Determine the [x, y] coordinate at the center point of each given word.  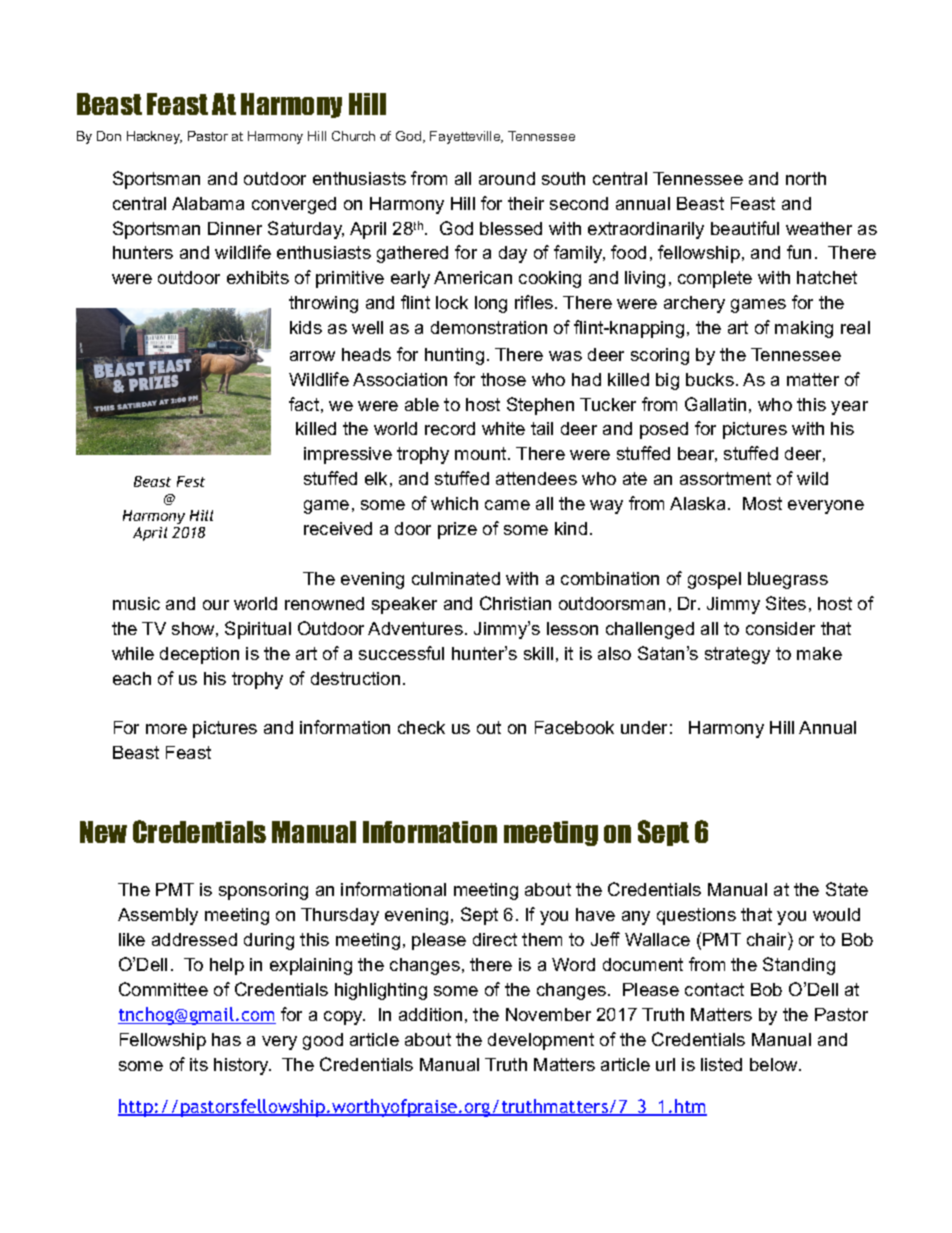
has [226, 1039]
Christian [515, 603]
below [775, 1064]
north [806, 178]
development [541, 1041]
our [216, 605]
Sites [786, 603]
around [507, 178]
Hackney [154, 137]
